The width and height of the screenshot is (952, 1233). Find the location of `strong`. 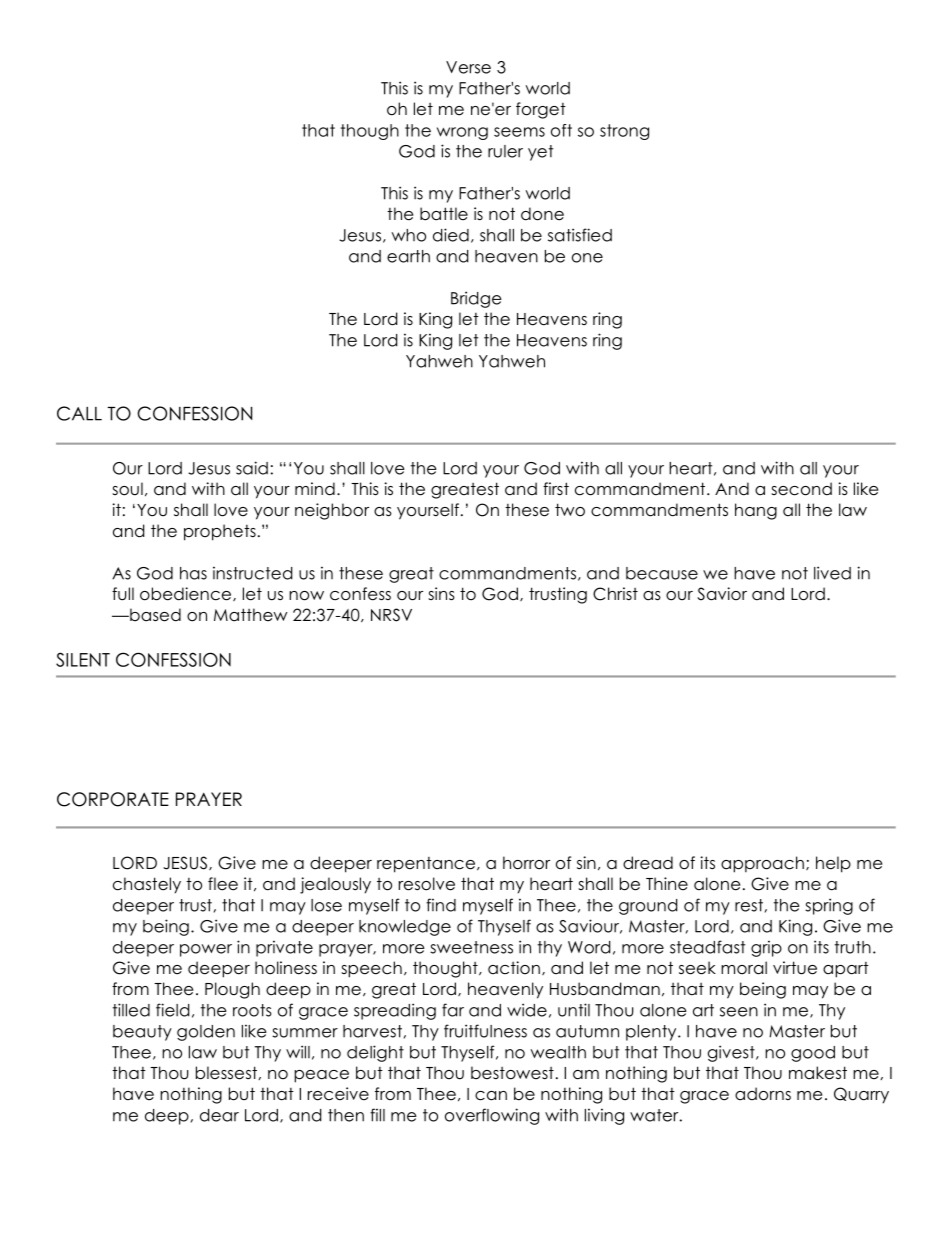

strong is located at coordinates (624, 132).
